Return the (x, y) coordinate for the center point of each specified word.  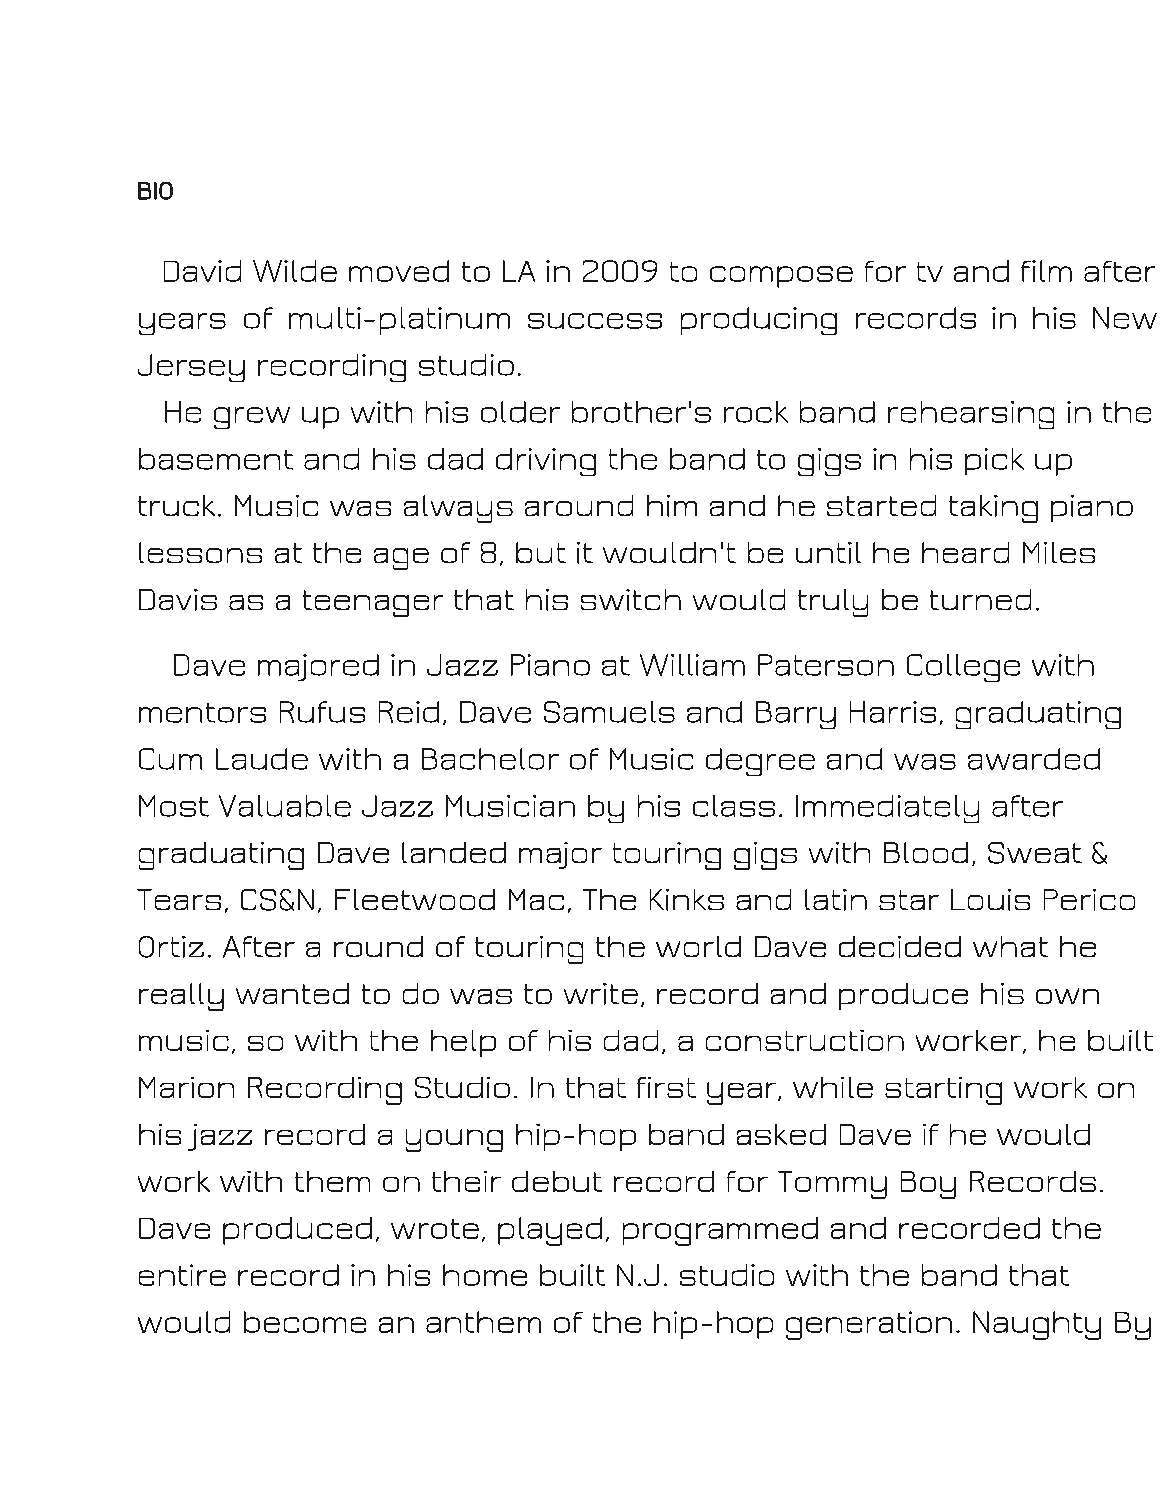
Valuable (285, 806)
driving (546, 462)
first (666, 1087)
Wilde (295, 271)
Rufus (322, 712)
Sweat (1035, 853)
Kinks (687, 900)
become (305, 1322)
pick (994, 461)
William (692, 665)
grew (252, 418)
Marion (186, 1087)
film (1046, 271)
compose (781, 277)
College (963, 668)
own (1067, 996)
